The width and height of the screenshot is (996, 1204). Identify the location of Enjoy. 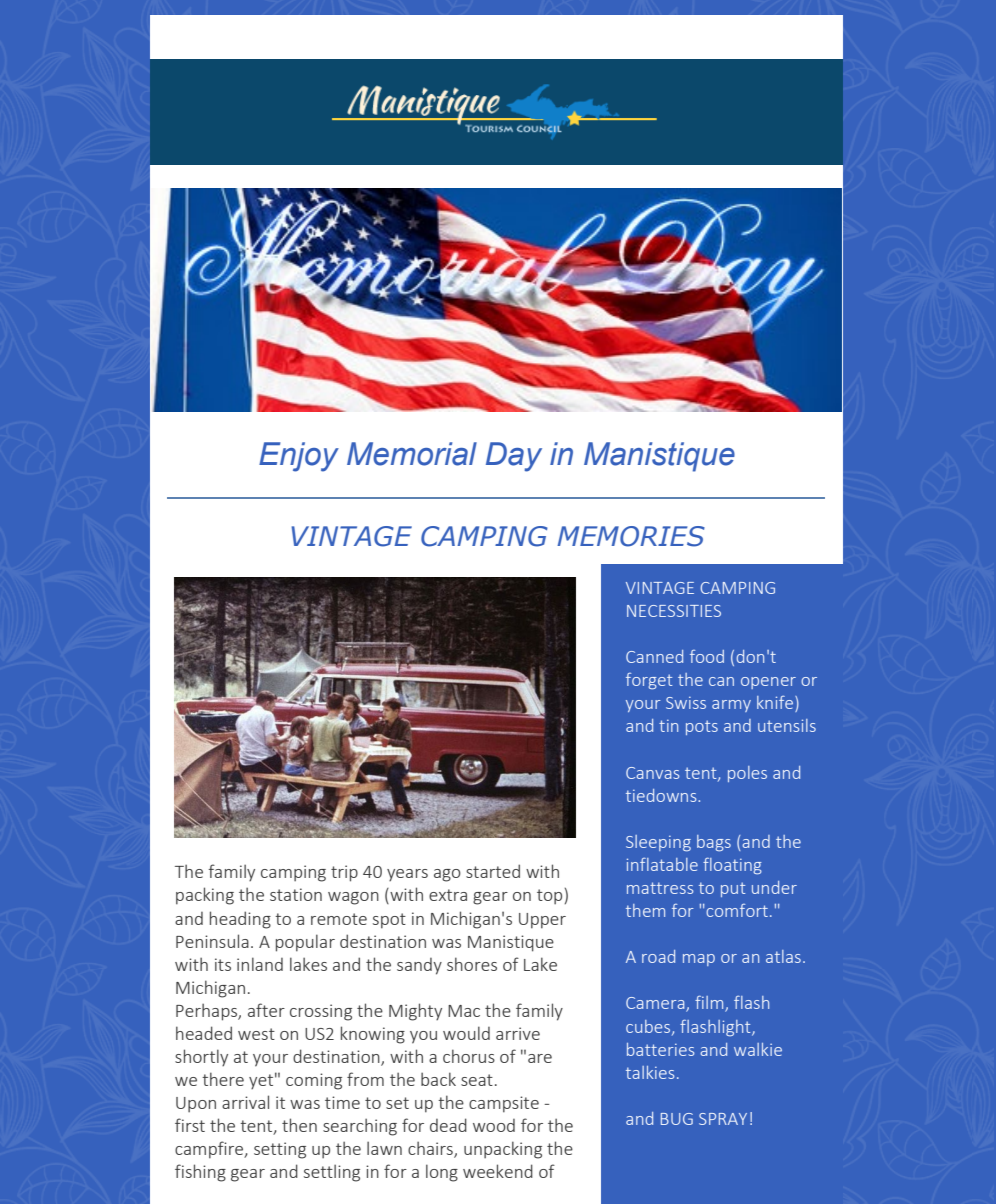
(299, 457).
